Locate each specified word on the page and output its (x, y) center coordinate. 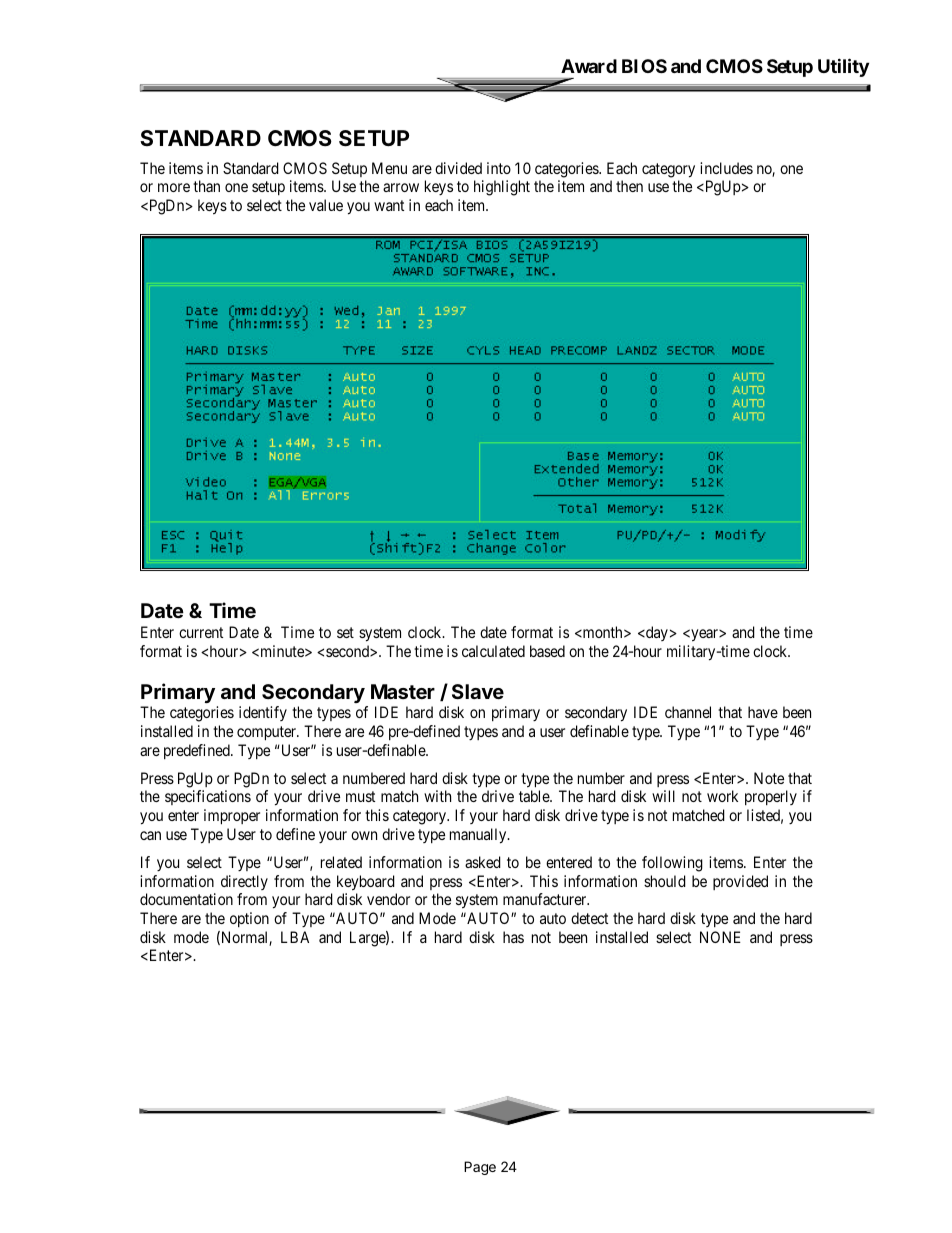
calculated (493, 651)
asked (483, 862)
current (201, 632)
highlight (502, 188)
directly (244, 882)
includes (726, 168)
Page (480, 1168)
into (499, 168)
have (763, 712)
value (326, 205)
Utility (843, 68)
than (206, 186)
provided (740, 882)
